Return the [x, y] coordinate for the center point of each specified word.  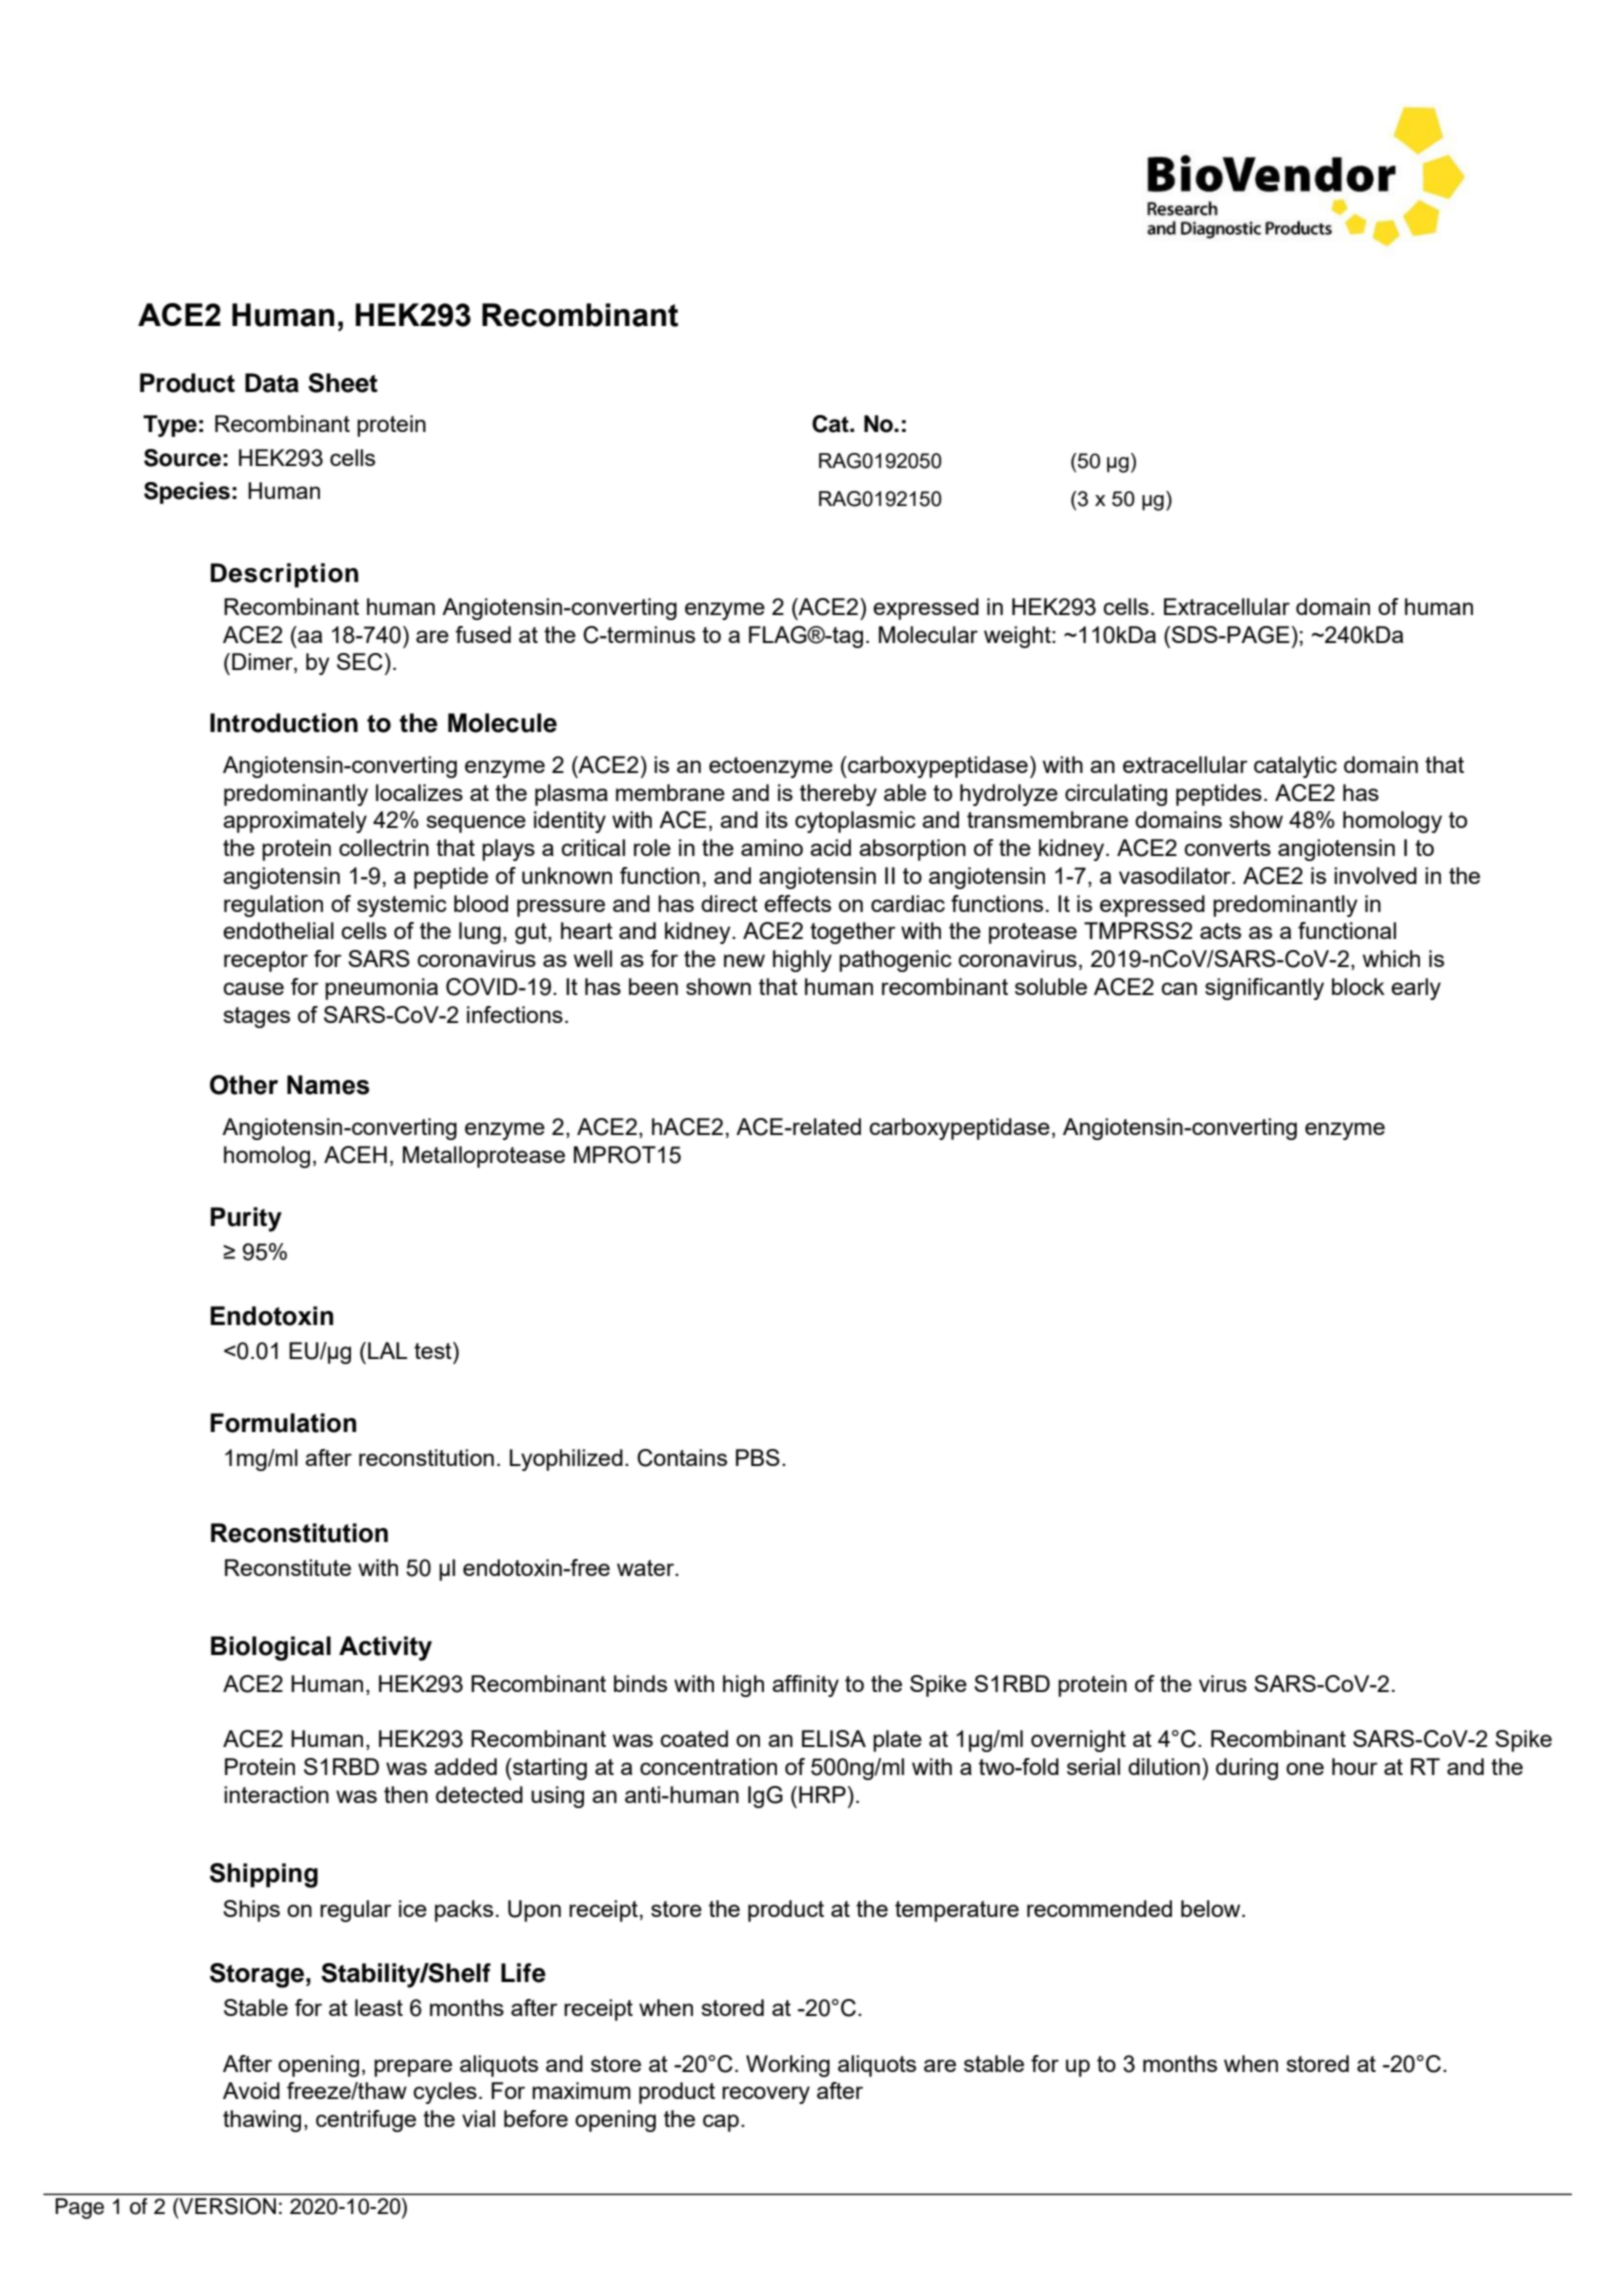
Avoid [251, 2090]
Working [788, 2066]
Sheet [343, 383]
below [1212, 1908]
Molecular [928, 634]
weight [1018, 637]
